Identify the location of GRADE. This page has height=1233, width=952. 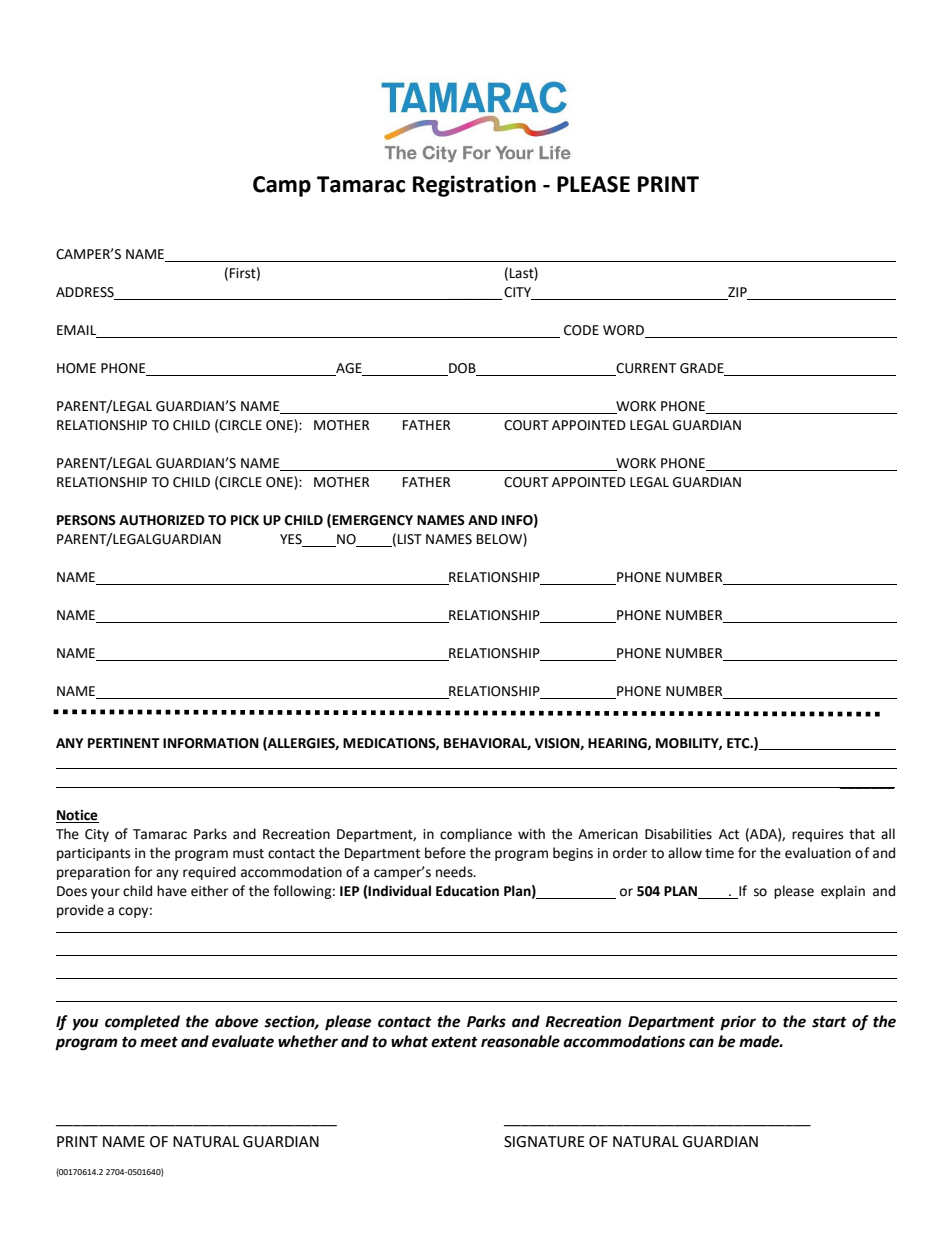
(703, 369).
